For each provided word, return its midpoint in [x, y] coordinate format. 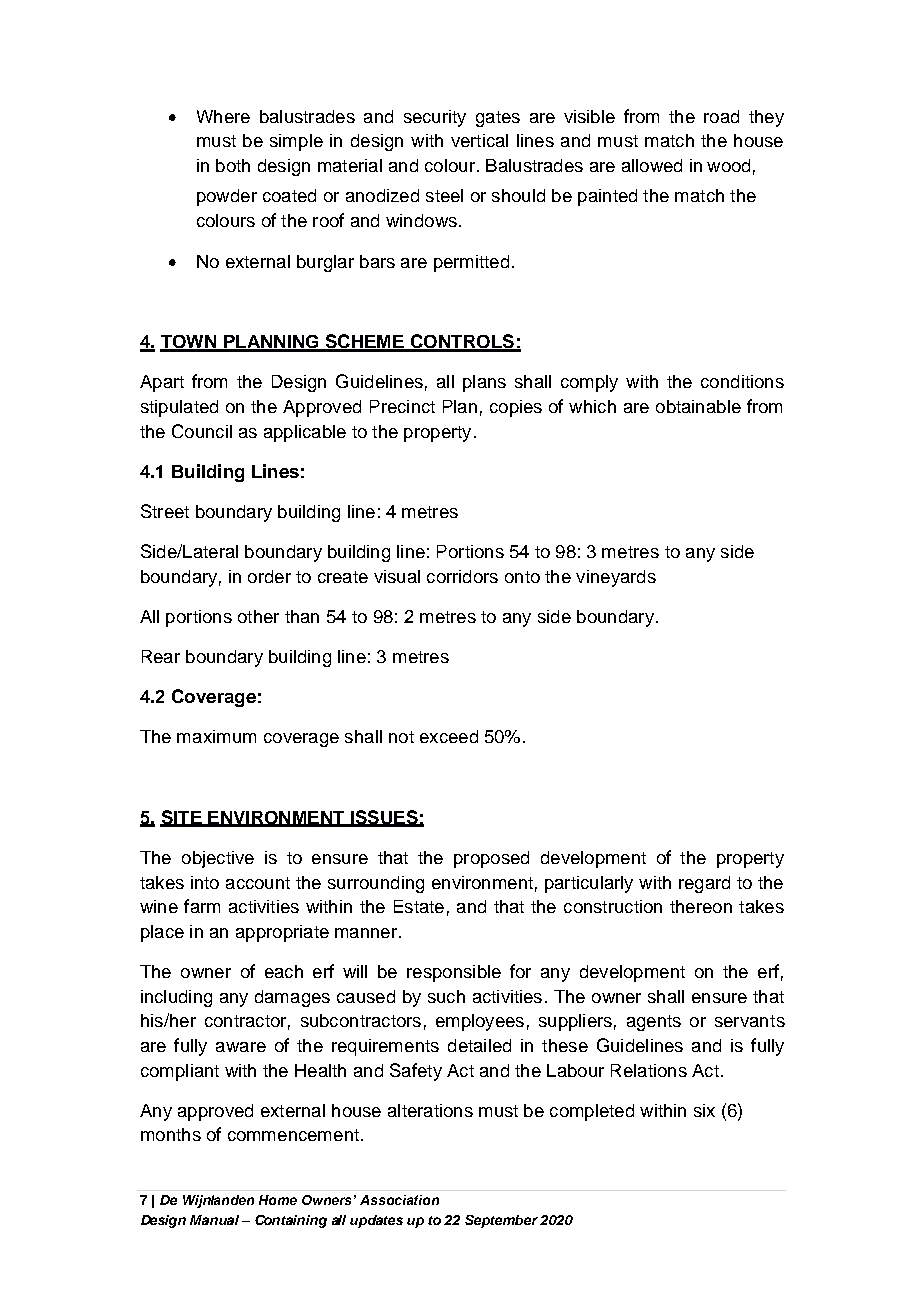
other [258, 616]
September [501, 1221]
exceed [449, 736]
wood [728, 165]
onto [522, 577]
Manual [214, 1220]
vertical [479, 140]
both [233, 165]
